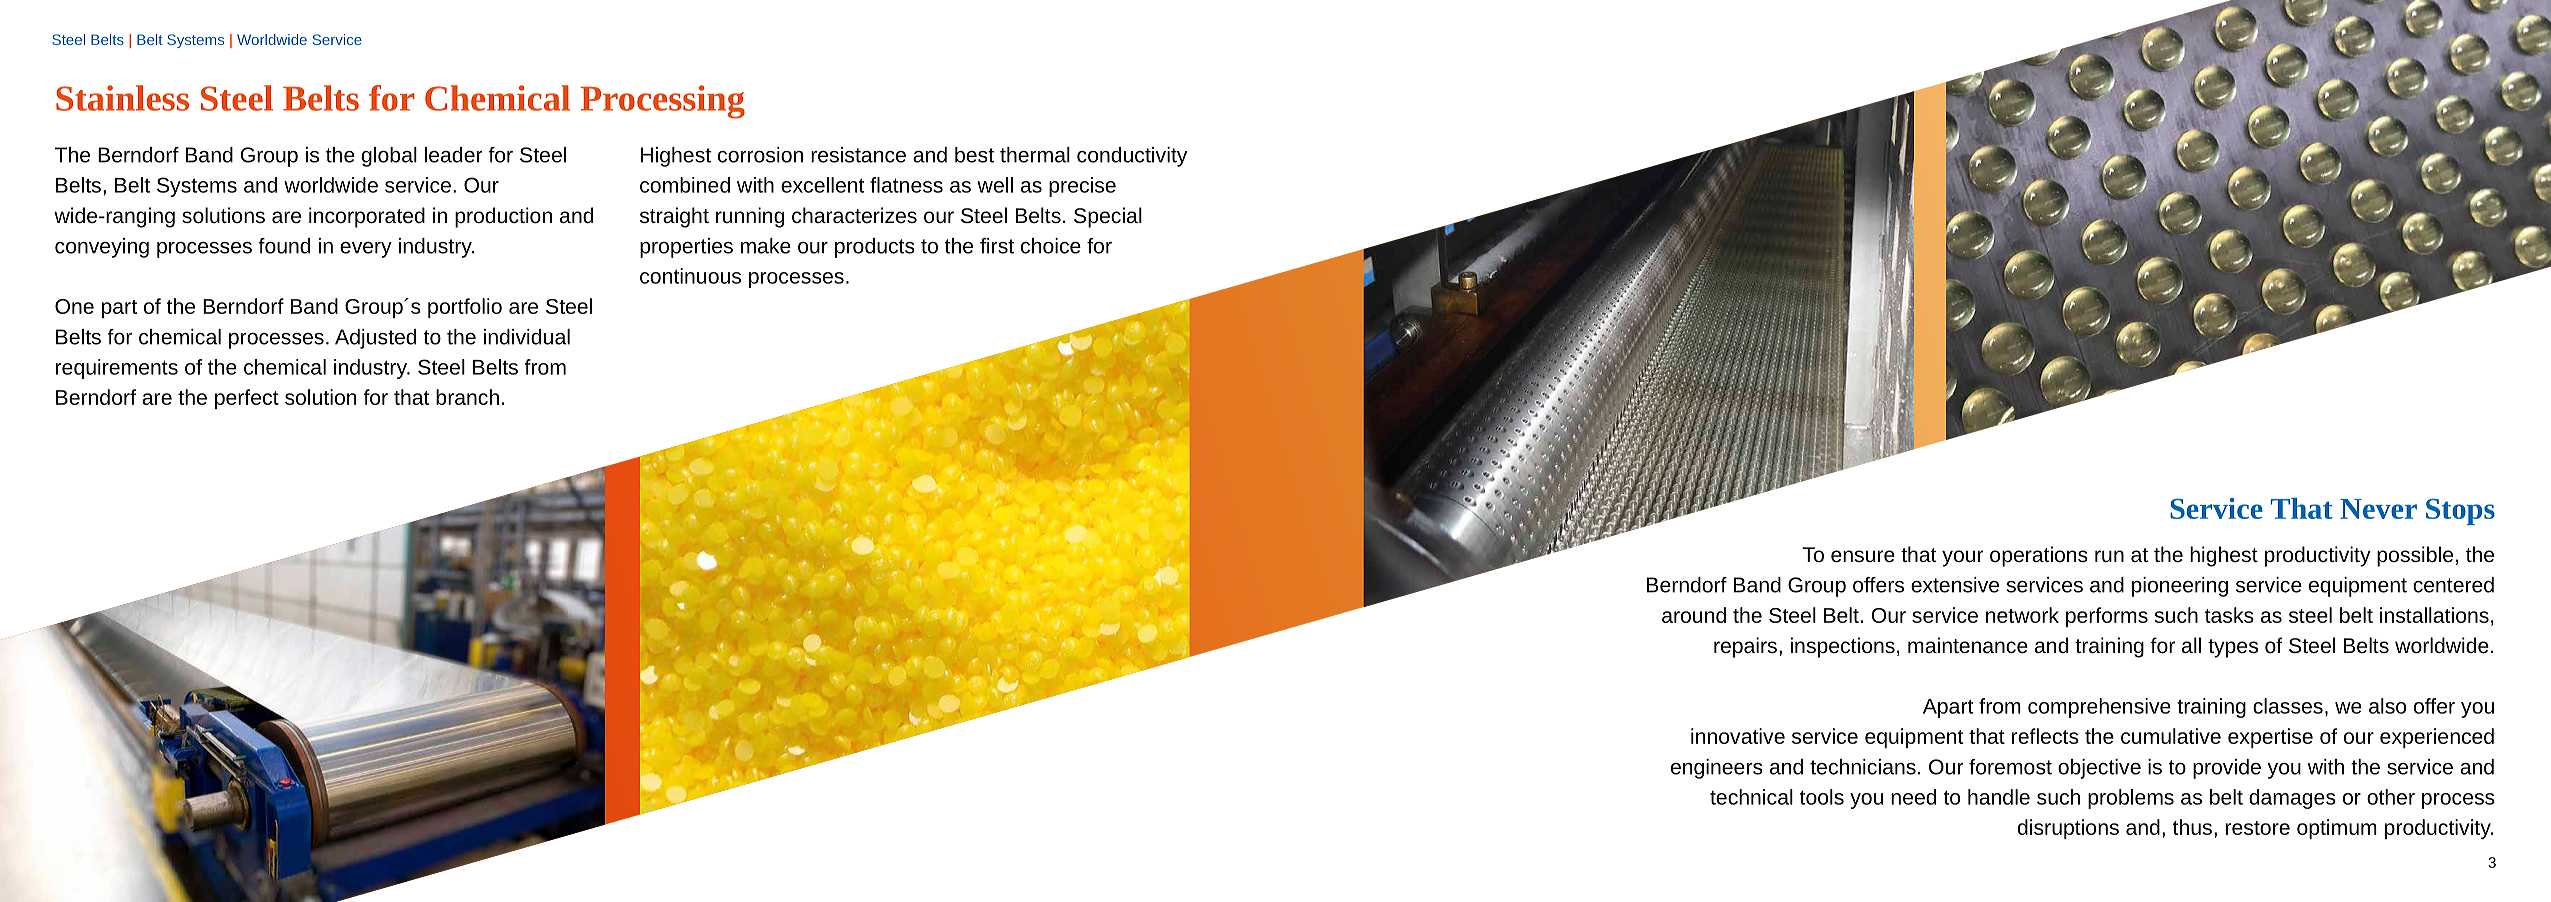  Describe the element at coordinates (2378, 509) in the document. I see `Never` at that location.
